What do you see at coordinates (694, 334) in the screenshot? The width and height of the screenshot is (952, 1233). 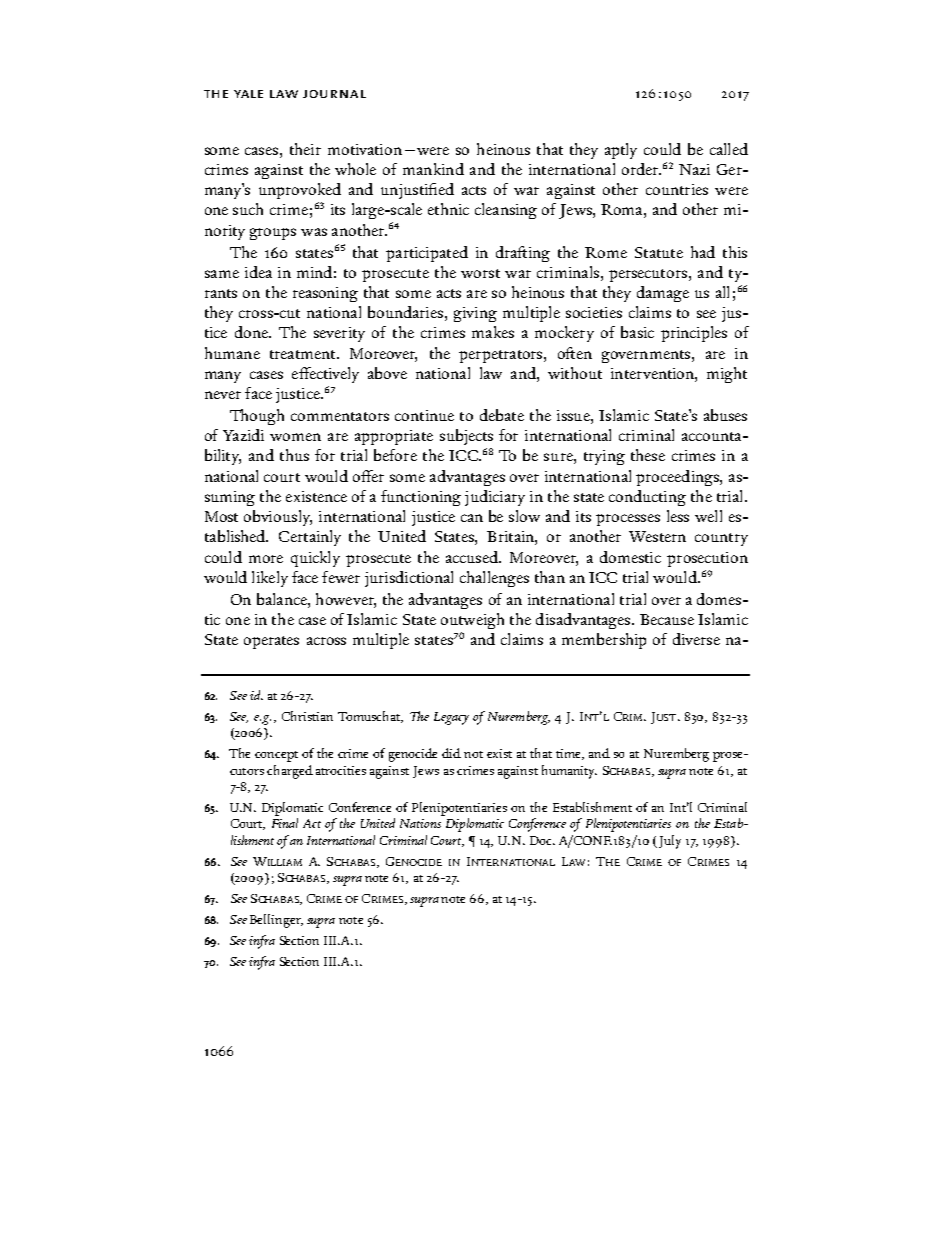 I see `principles` at bounding box center [694, 334].
